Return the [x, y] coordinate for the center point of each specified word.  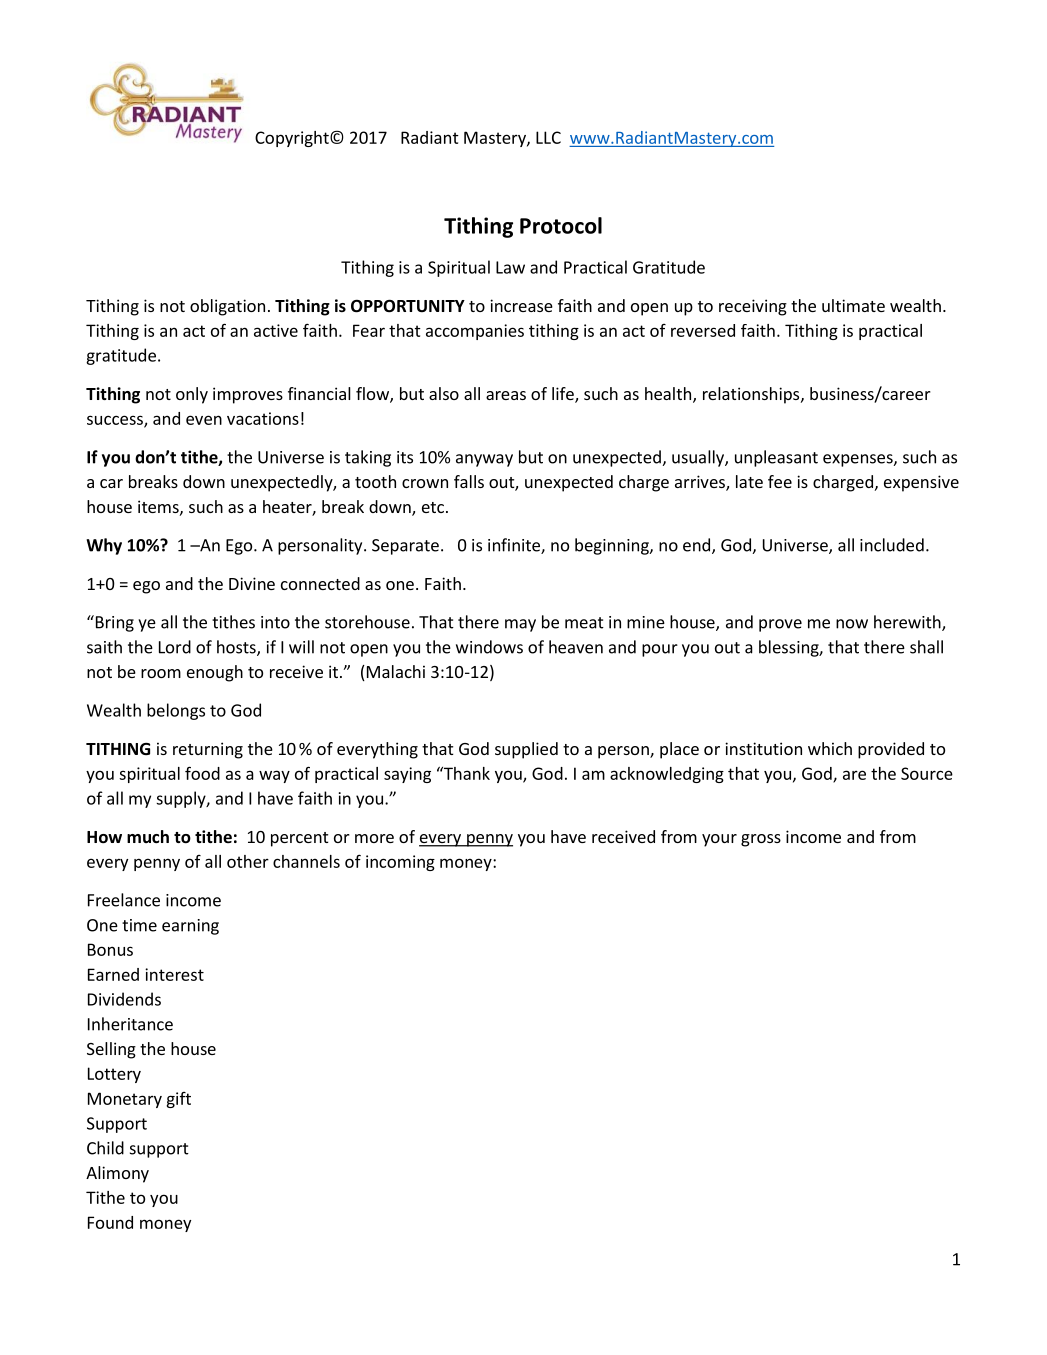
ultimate [853, 305]
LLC [548, 137]
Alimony [117, 1174]
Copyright [293, 139]
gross [761, 840]
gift [178, 1100]
